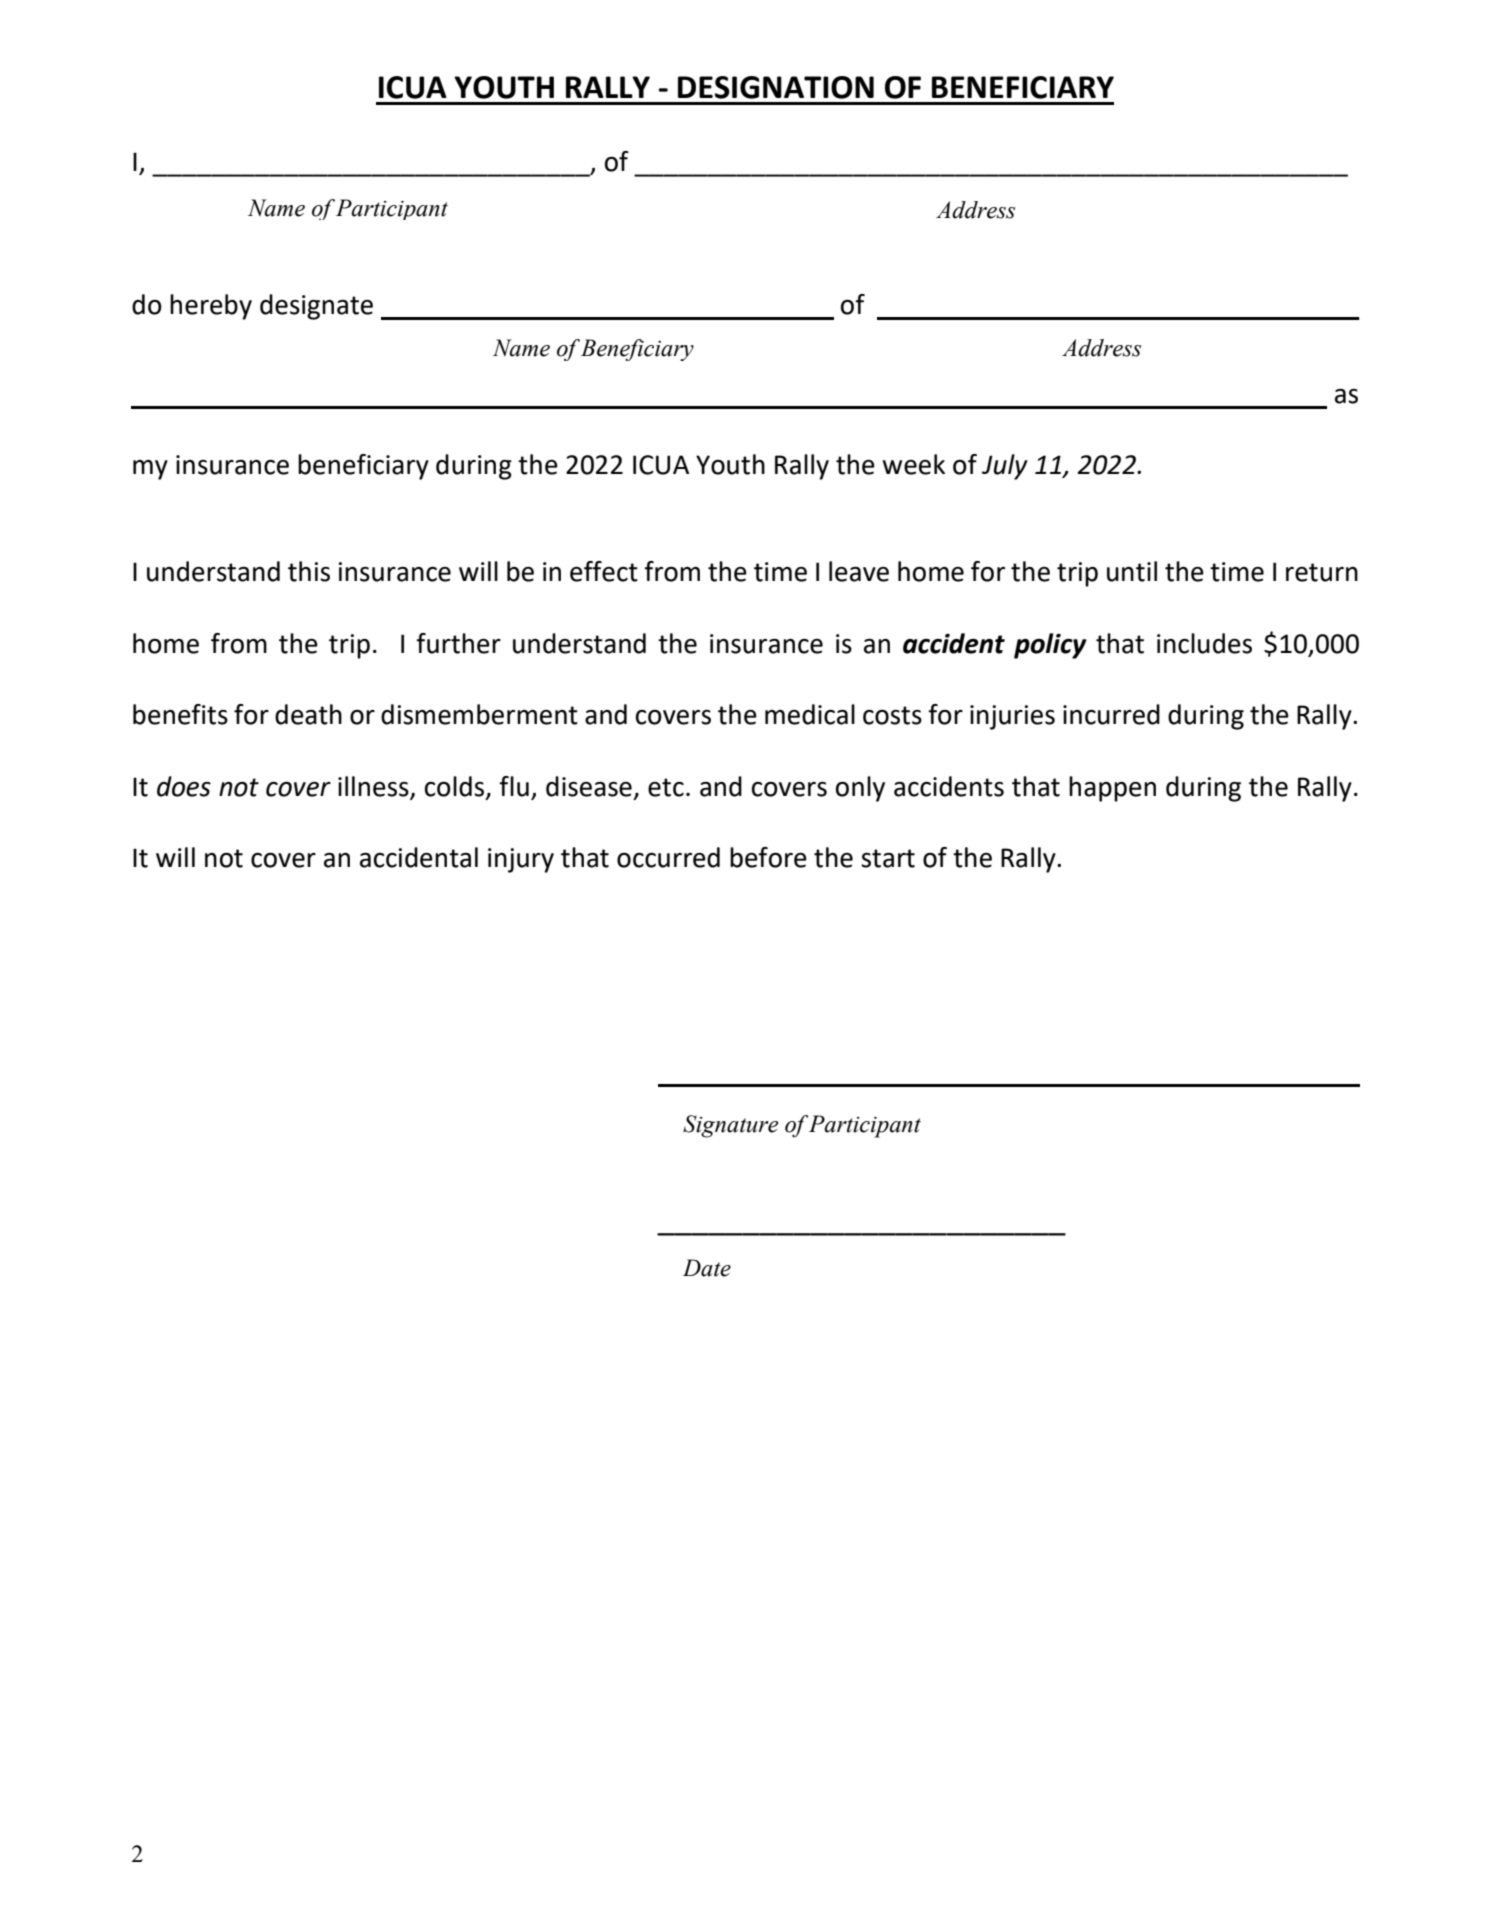  What do you see at coordinates (888, 858) in the screenshot?
I see `start` at bounding box center [888, 858].
